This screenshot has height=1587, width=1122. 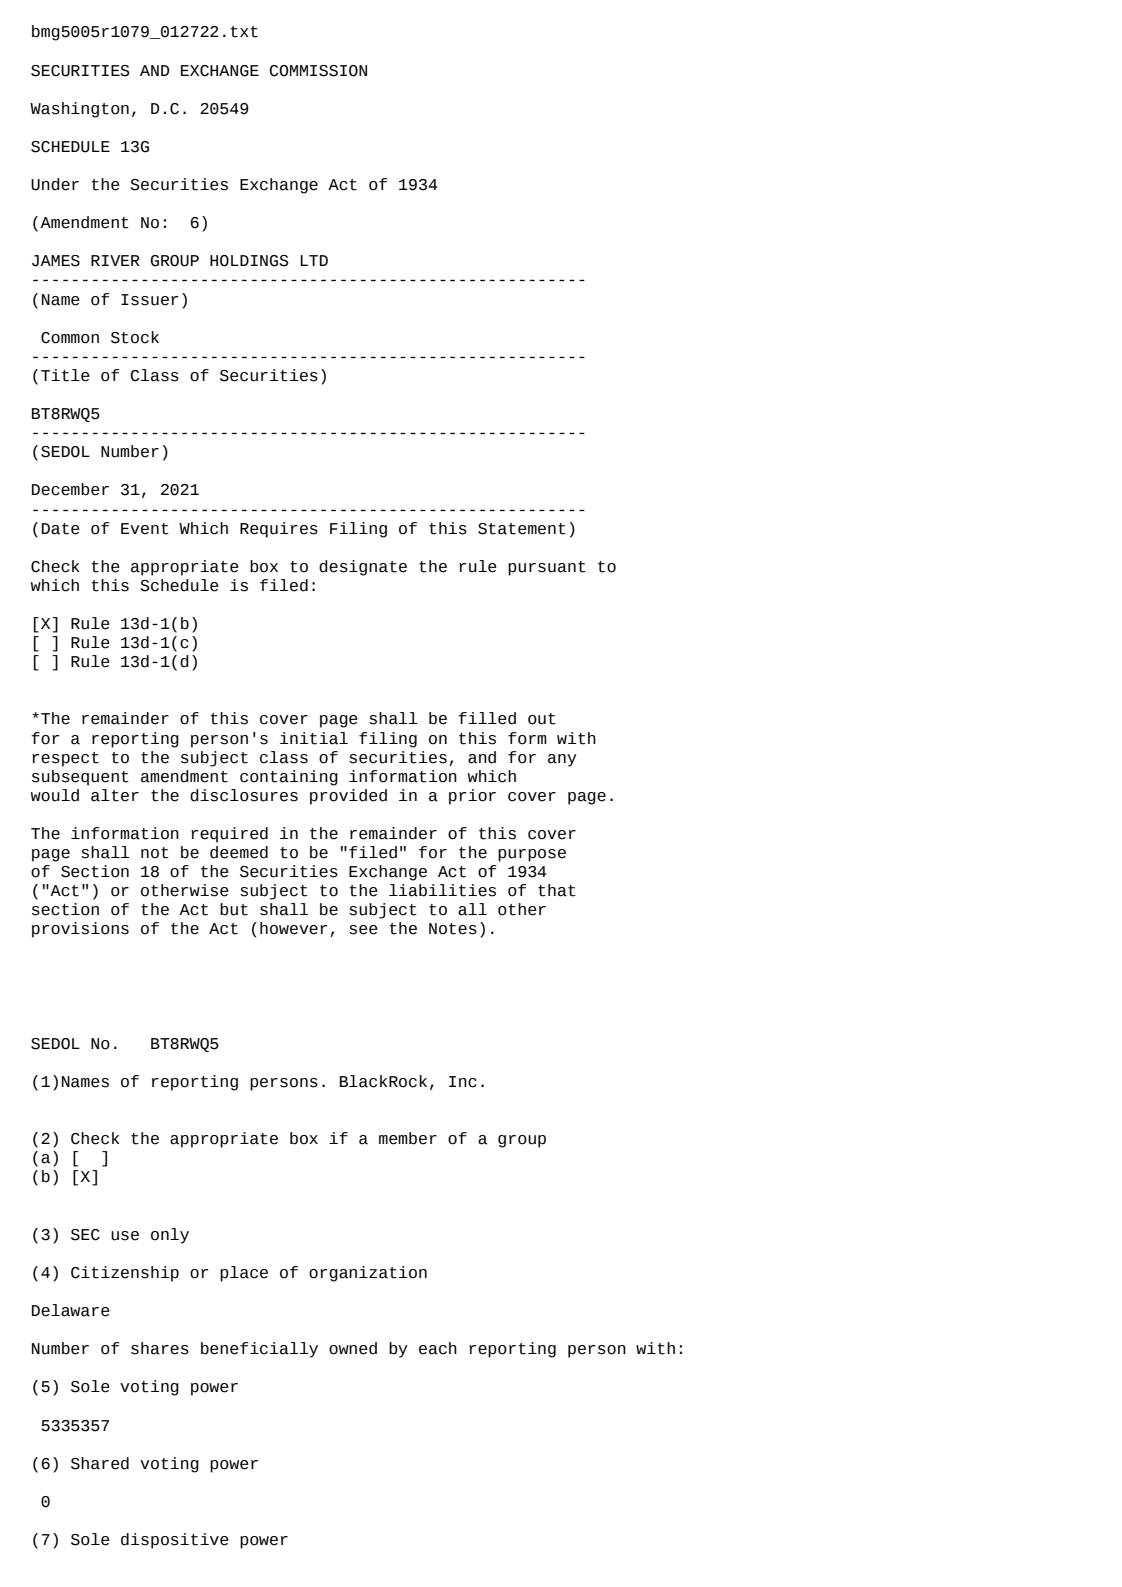 What do you see at coordinates (115, 795) in the screenshot?
I see `alter` at bounding box center [115, 795].
